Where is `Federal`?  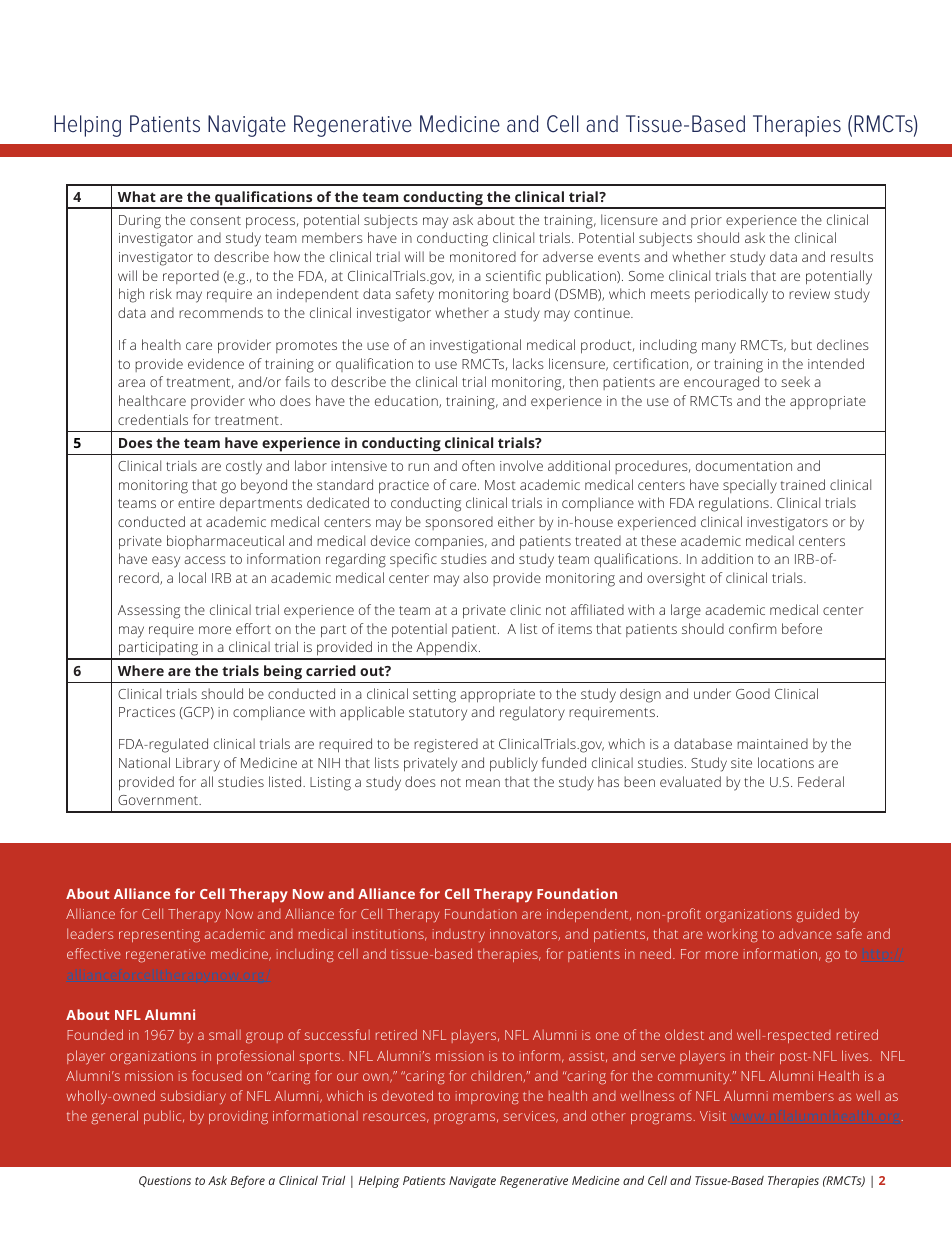
Federal is located at coordinates (821, 781).
